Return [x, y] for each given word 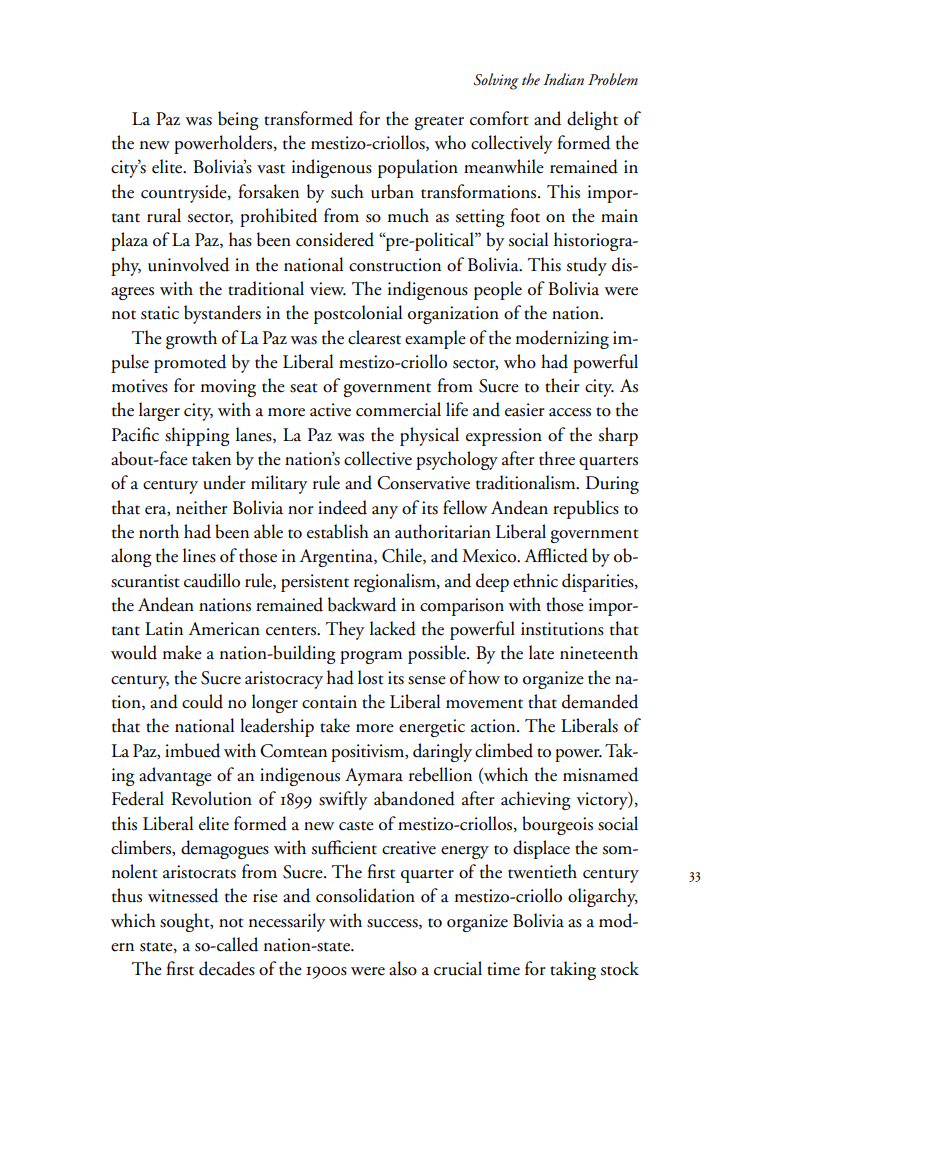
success [393, 924]
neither [202, 507]
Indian [563, 79]
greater [439, 123]
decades [227, 968]
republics [586, 509]
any [385, 512]
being [238, 120]
